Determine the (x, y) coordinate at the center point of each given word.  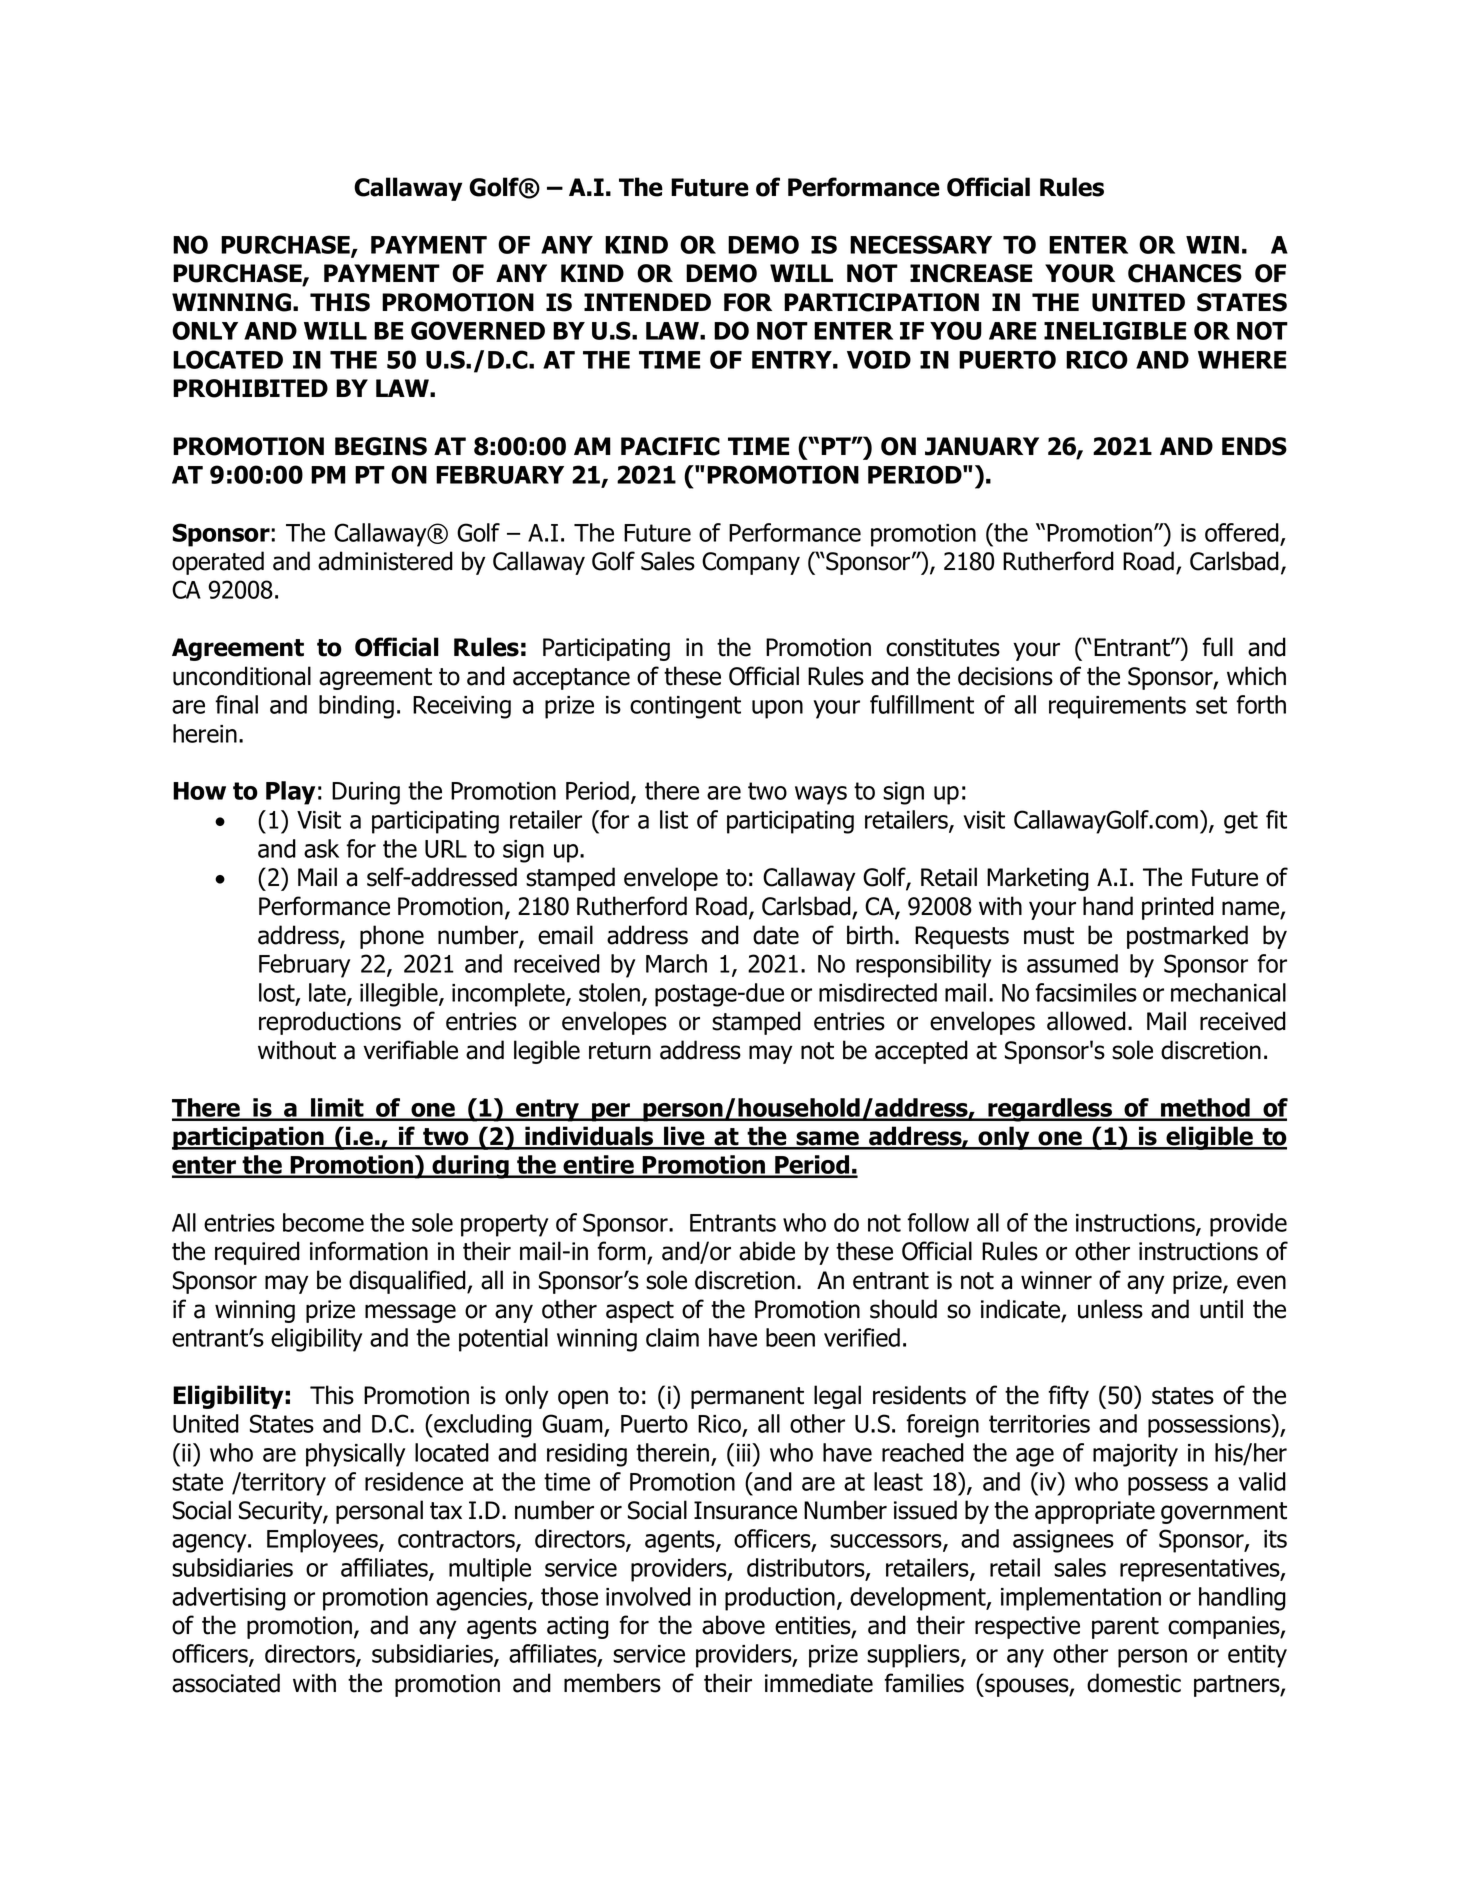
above (733, 1625)
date (776, 935)
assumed (1072, 963)
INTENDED (647, 302)
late (328, 994)
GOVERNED (478, 330)
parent (1125, 1628)
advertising (229, 1599)
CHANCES (1185, 273)
